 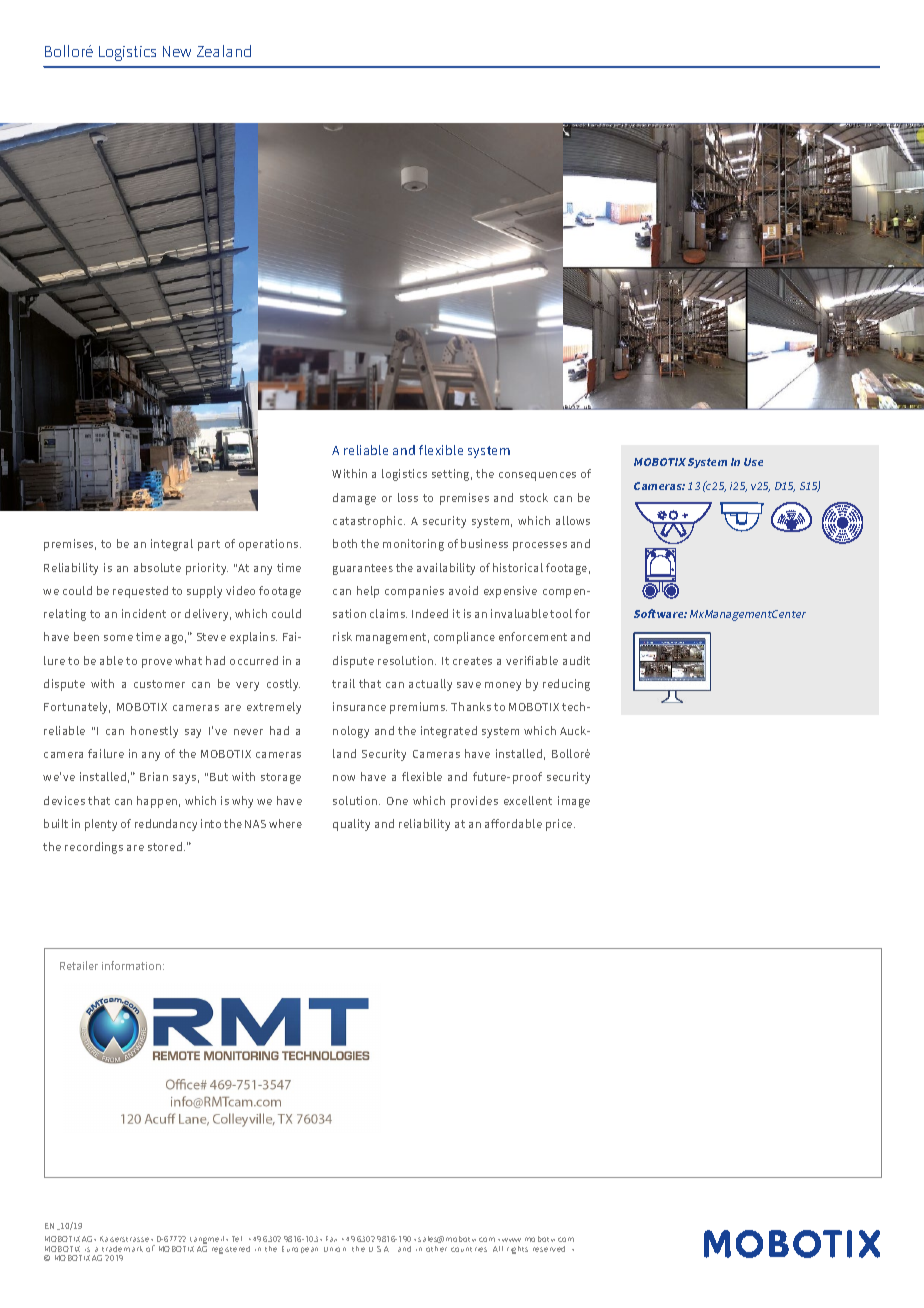 I want to click on damage, so click(x=354, y=499).
